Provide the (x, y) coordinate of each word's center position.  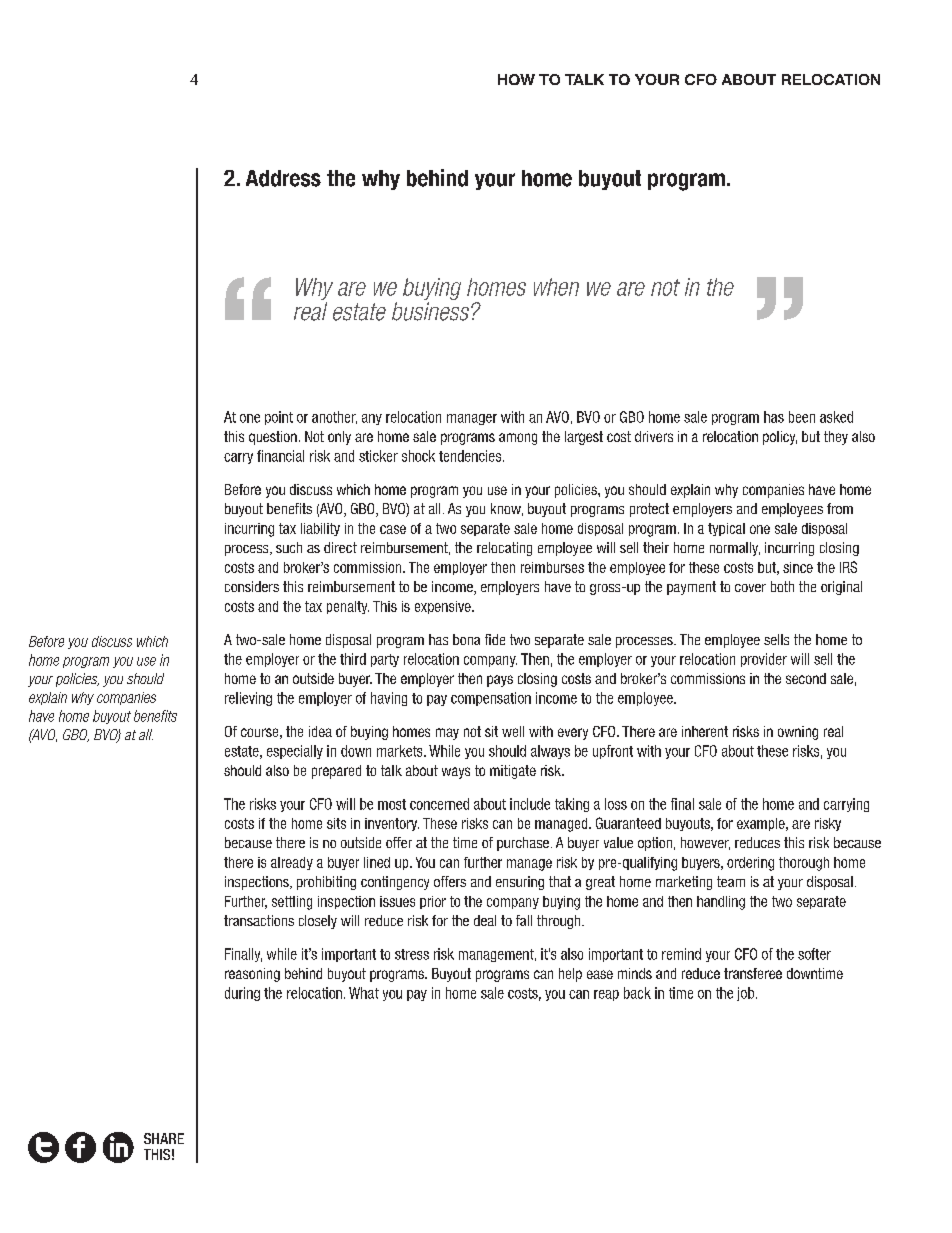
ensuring (520, 883)
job (747, 994)
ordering (750, 864)
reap (606, 995)
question (273, 438)
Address (283, 178)
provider (764, 660)
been (802, 417)
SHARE (164, 1138)
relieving (248, 699)
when (556, 287)
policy (780, 438)
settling (292, 903)
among (518, 439)
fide (495, 639)
